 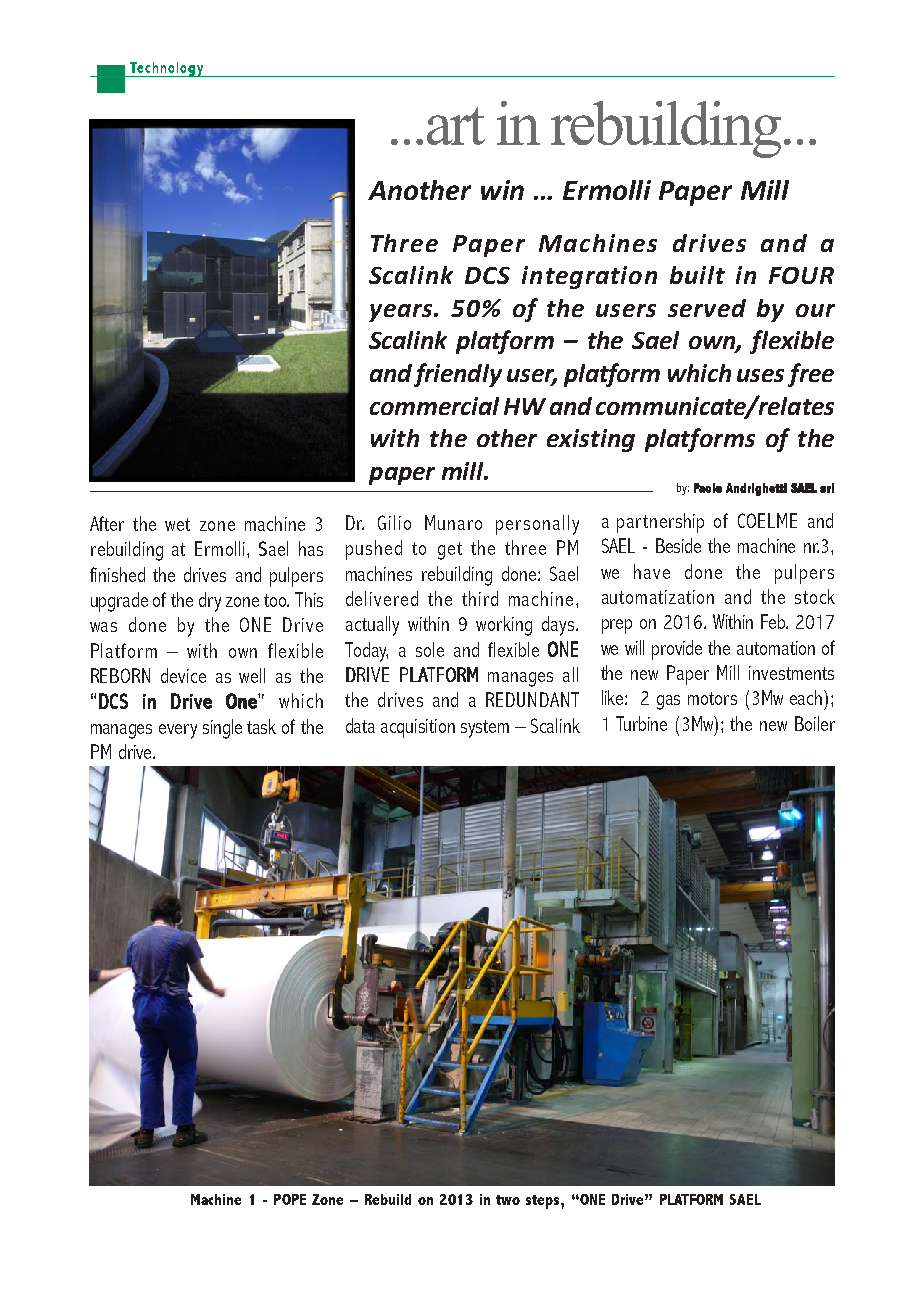 What do you see at coordinates (589, 277) in the image?
I see `integration` at bounding box center [589, 277].
